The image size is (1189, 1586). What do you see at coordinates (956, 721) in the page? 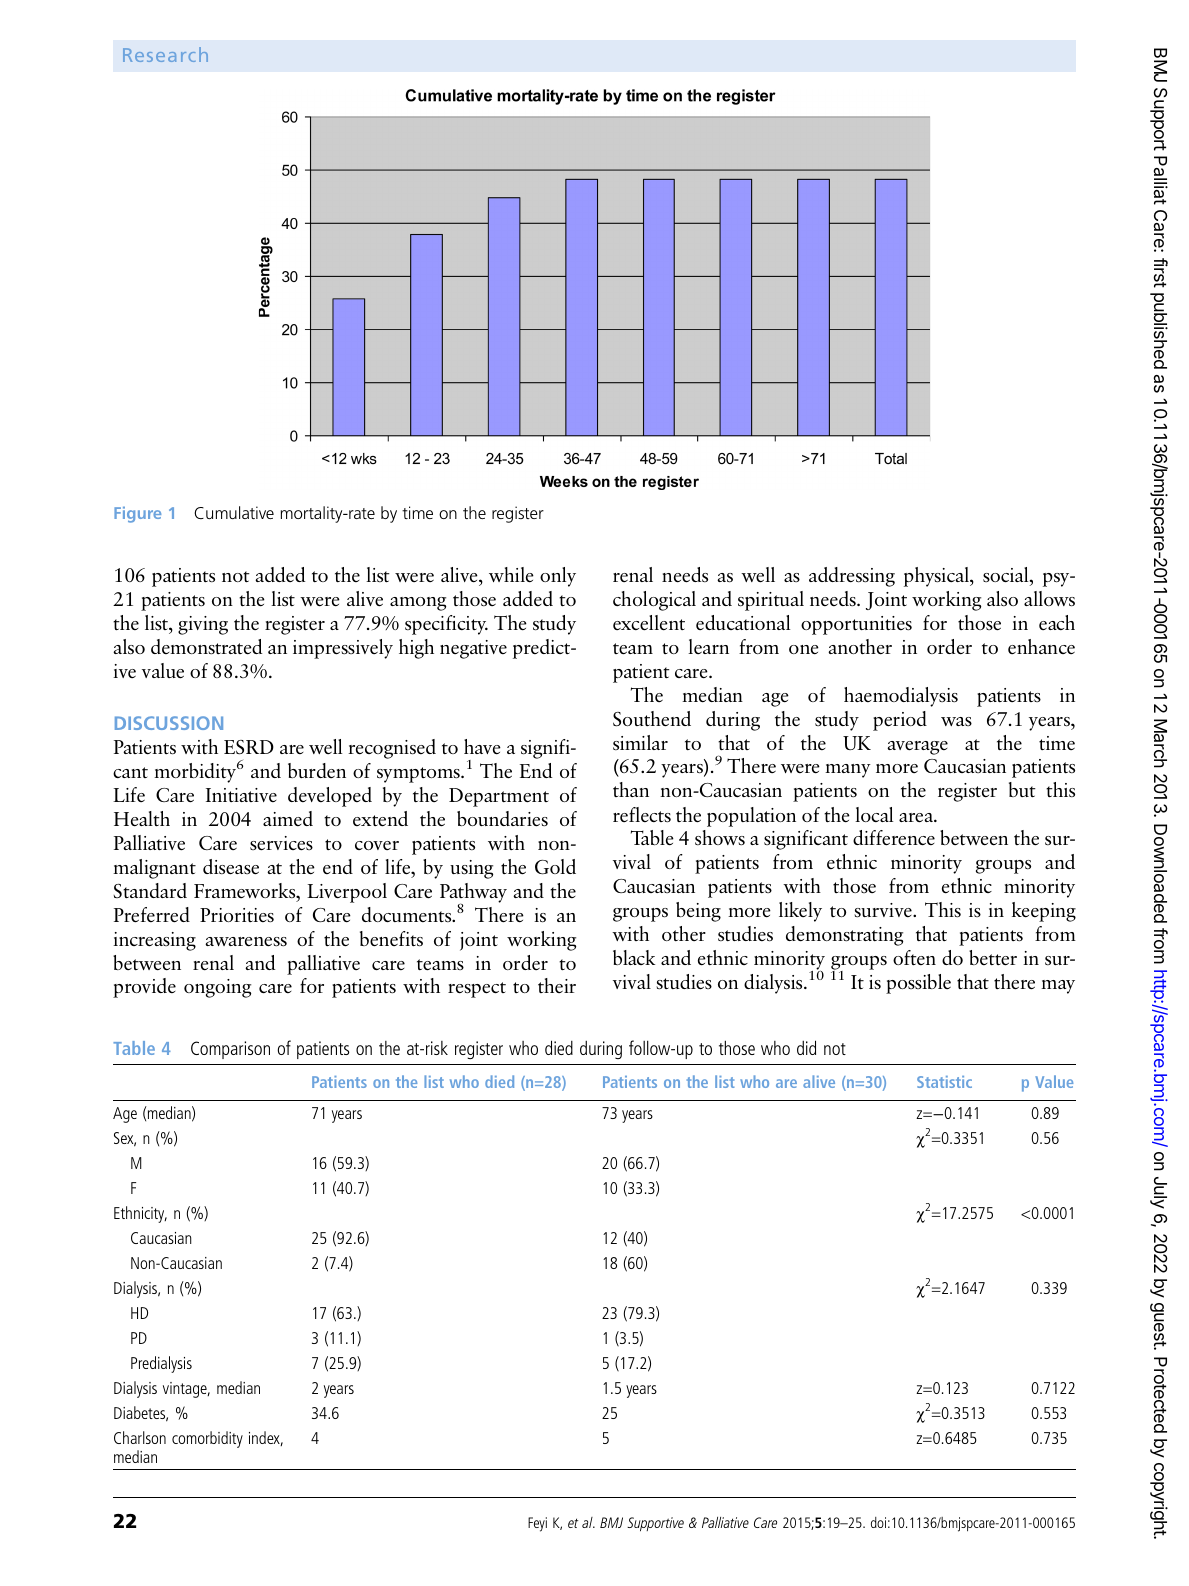
I see `was` at bounding box center [956, 721].
